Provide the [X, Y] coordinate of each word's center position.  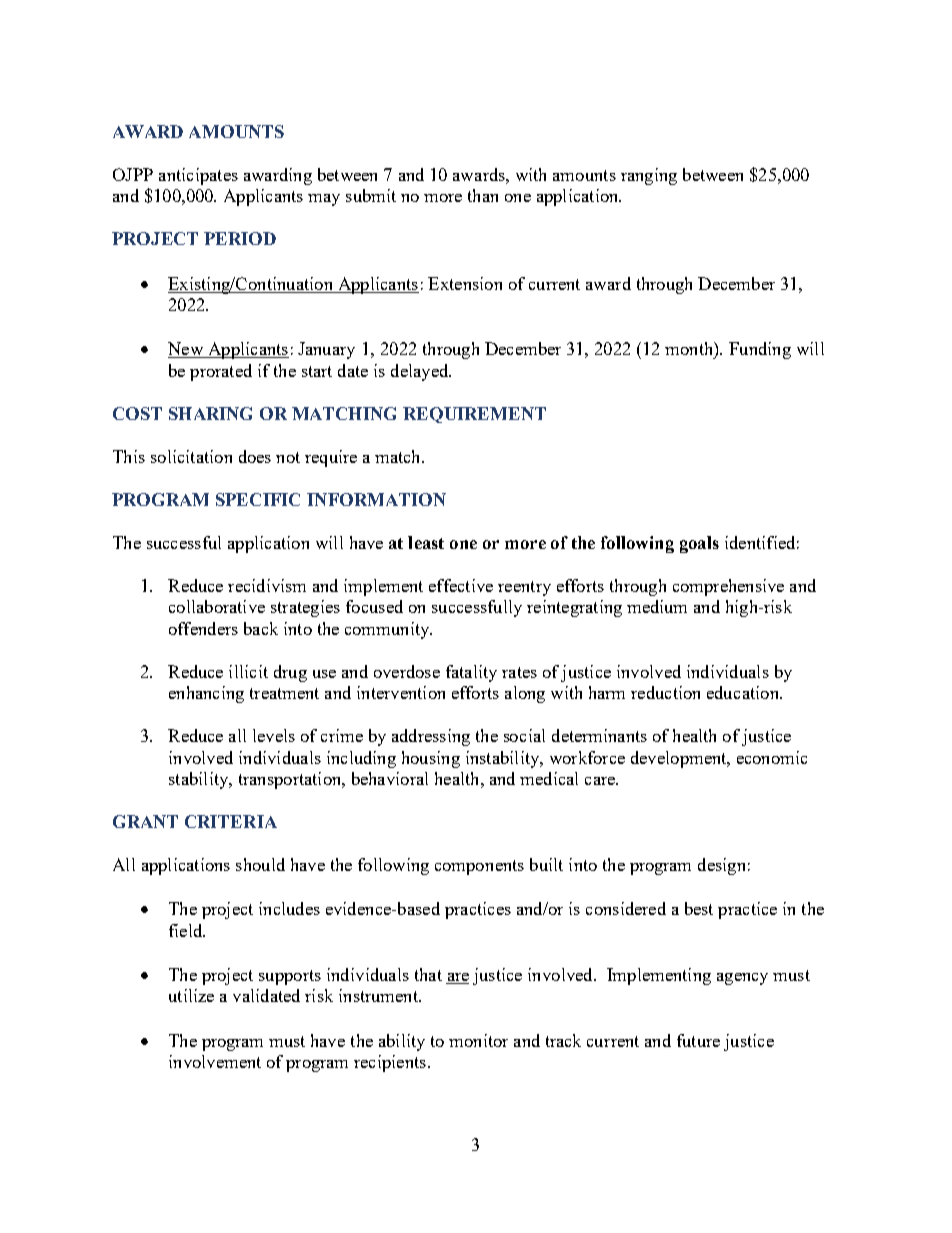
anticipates [198, 176]
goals [699, 544]
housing [431, 759]
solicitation [191, 456]
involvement [215, 1061]
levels [274, 735]
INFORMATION [376, 499]
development [680, 759]
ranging [649, 176]
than [483, 195]
